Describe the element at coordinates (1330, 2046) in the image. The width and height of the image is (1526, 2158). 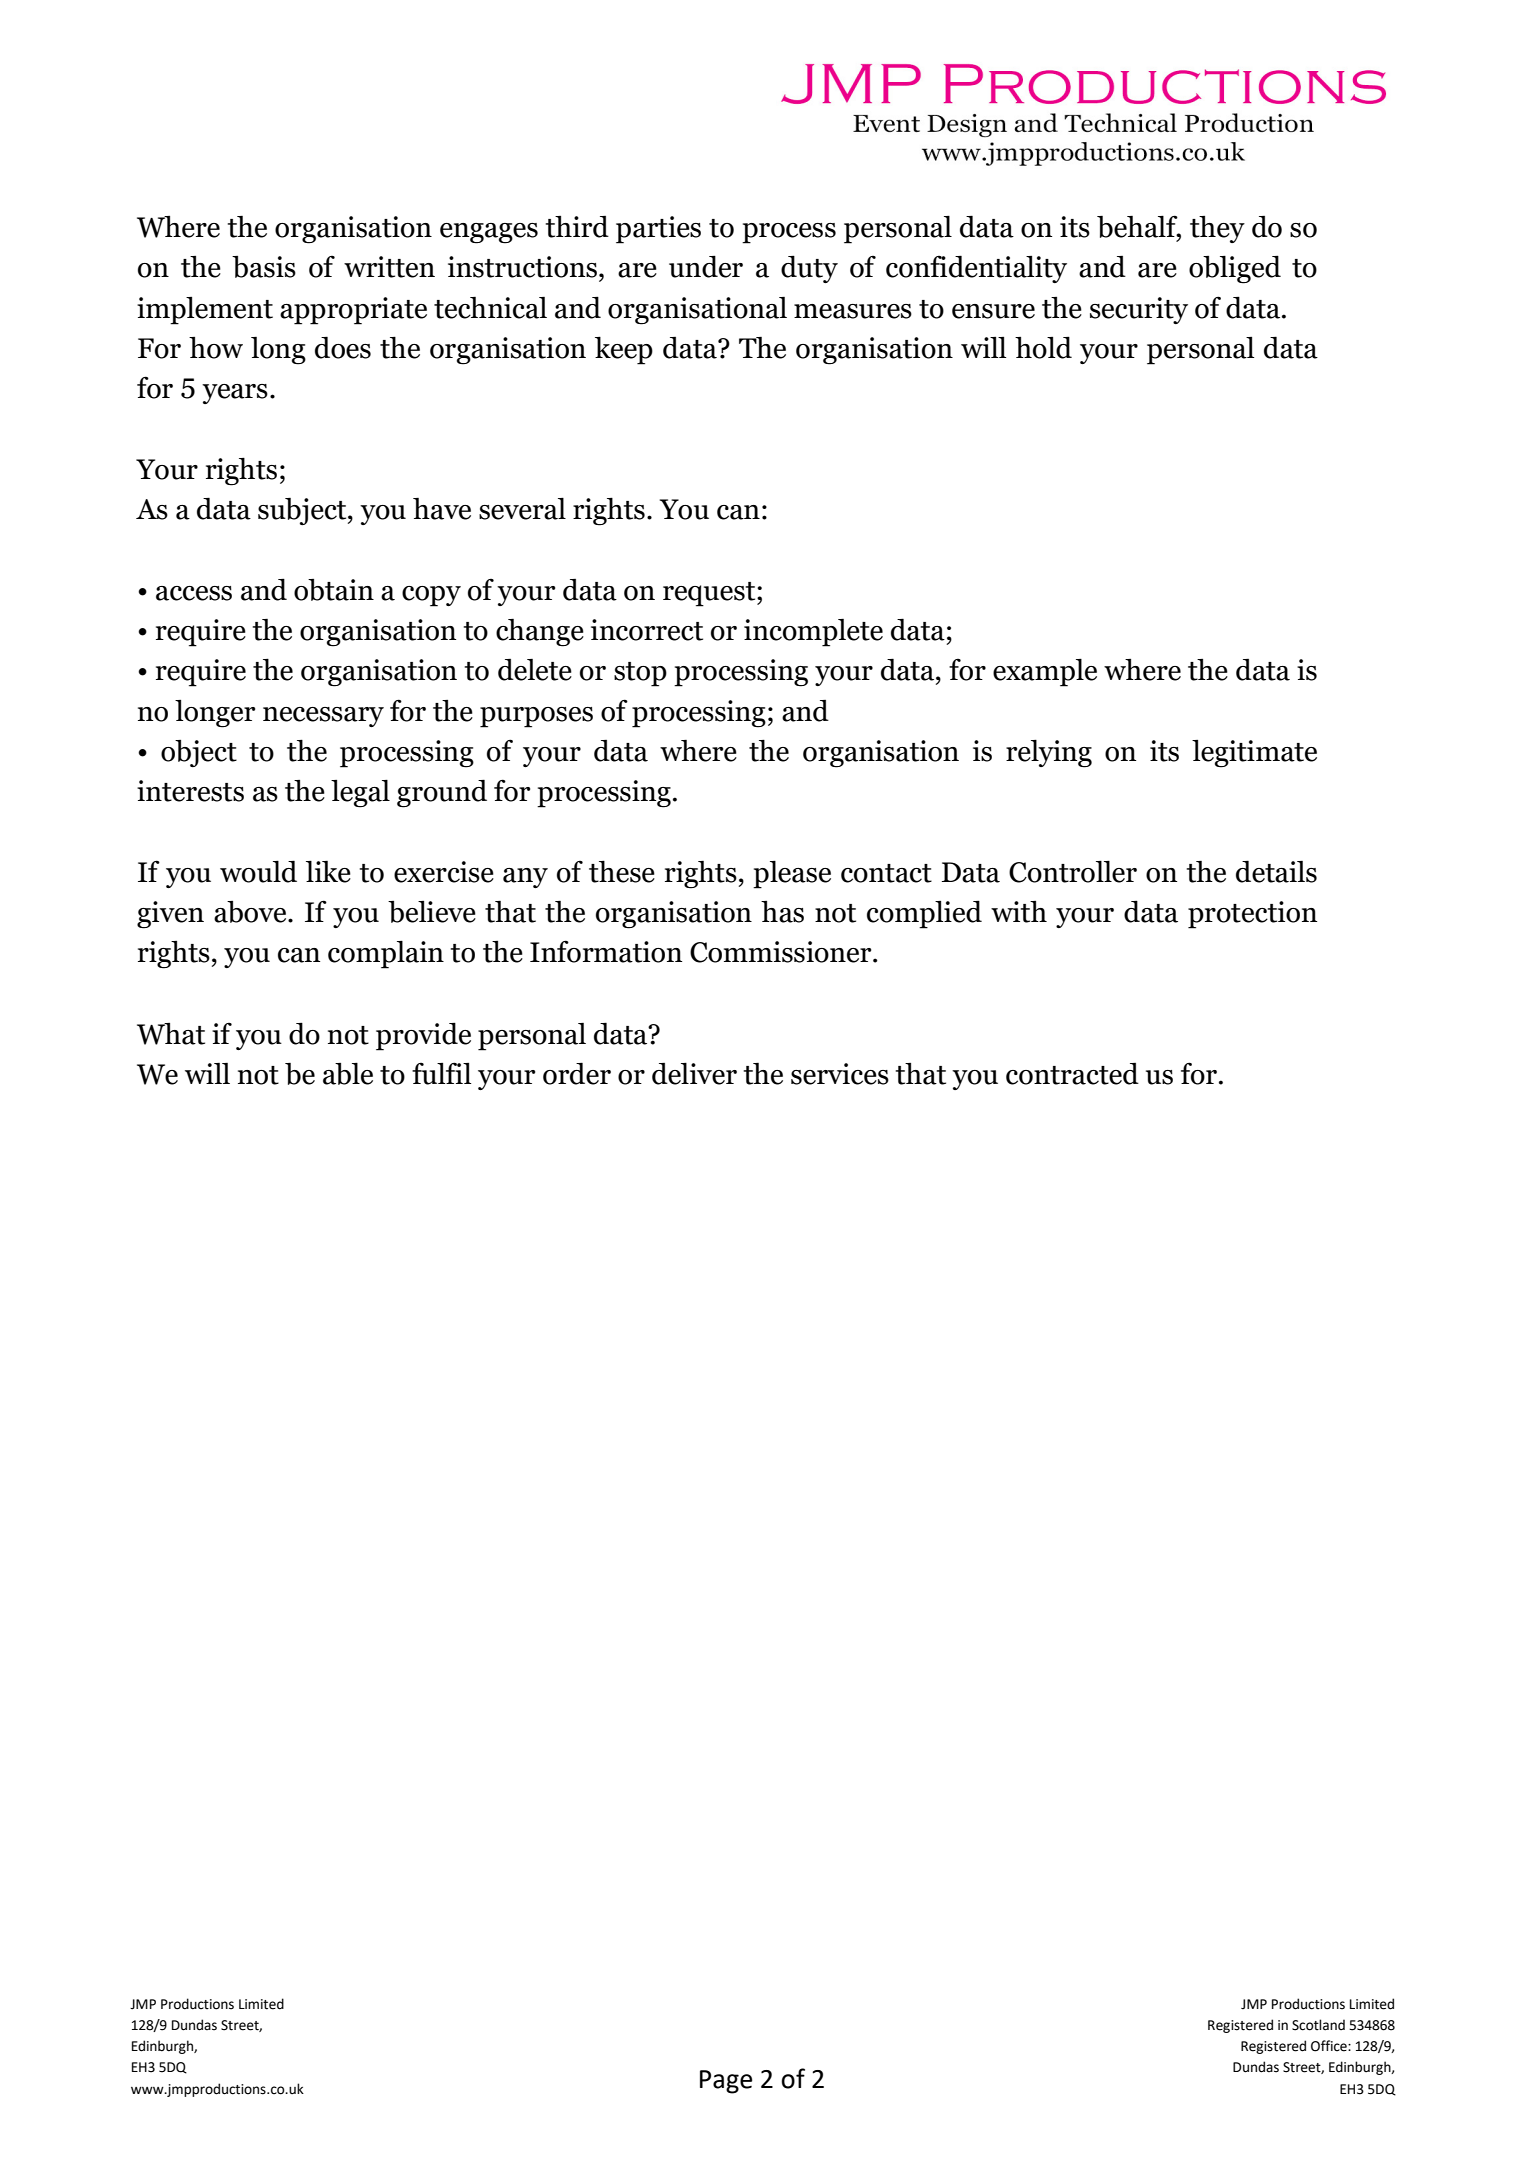
I see `Office` at that location.
